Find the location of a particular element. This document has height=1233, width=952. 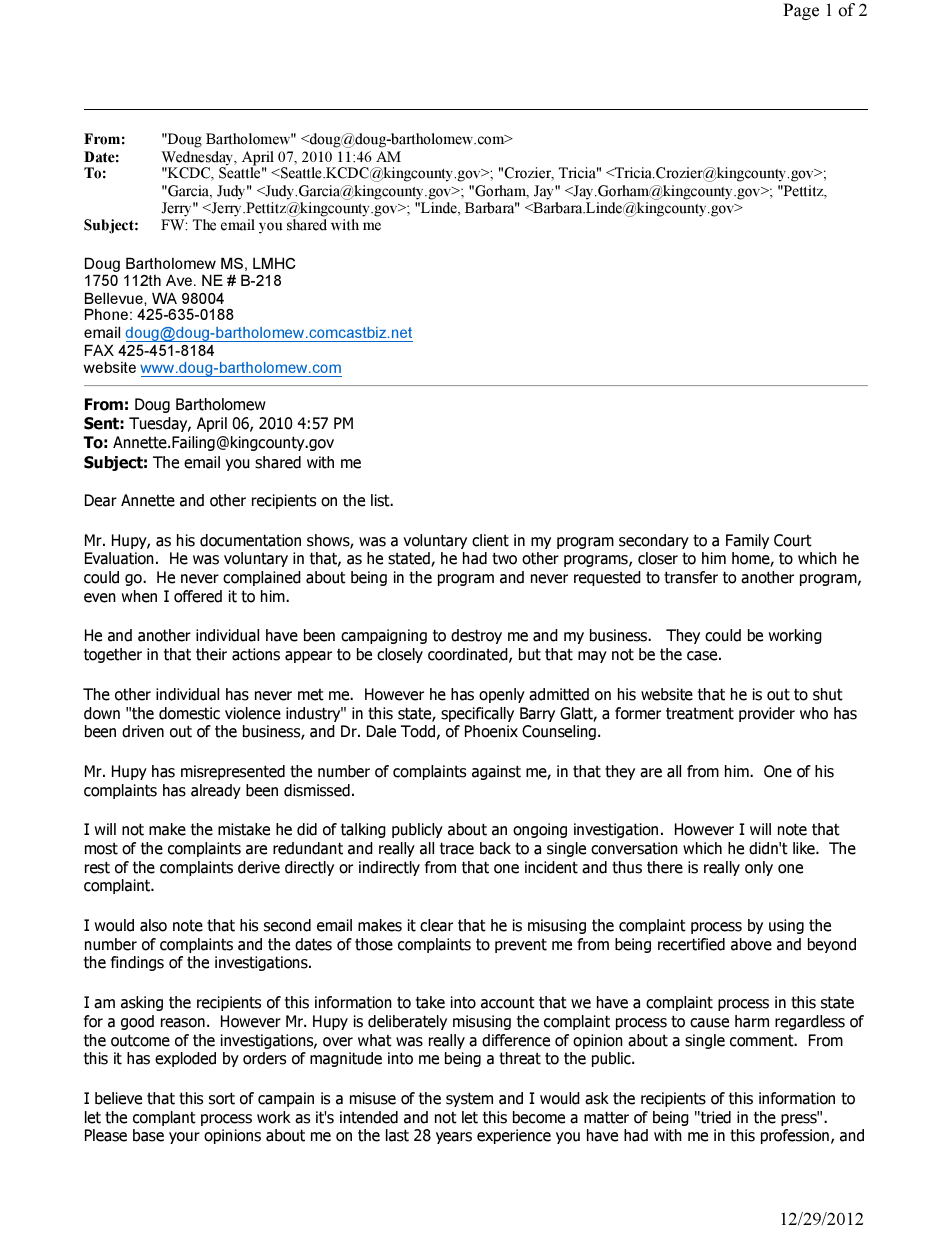

provider is located at coordinates (767, 714).
